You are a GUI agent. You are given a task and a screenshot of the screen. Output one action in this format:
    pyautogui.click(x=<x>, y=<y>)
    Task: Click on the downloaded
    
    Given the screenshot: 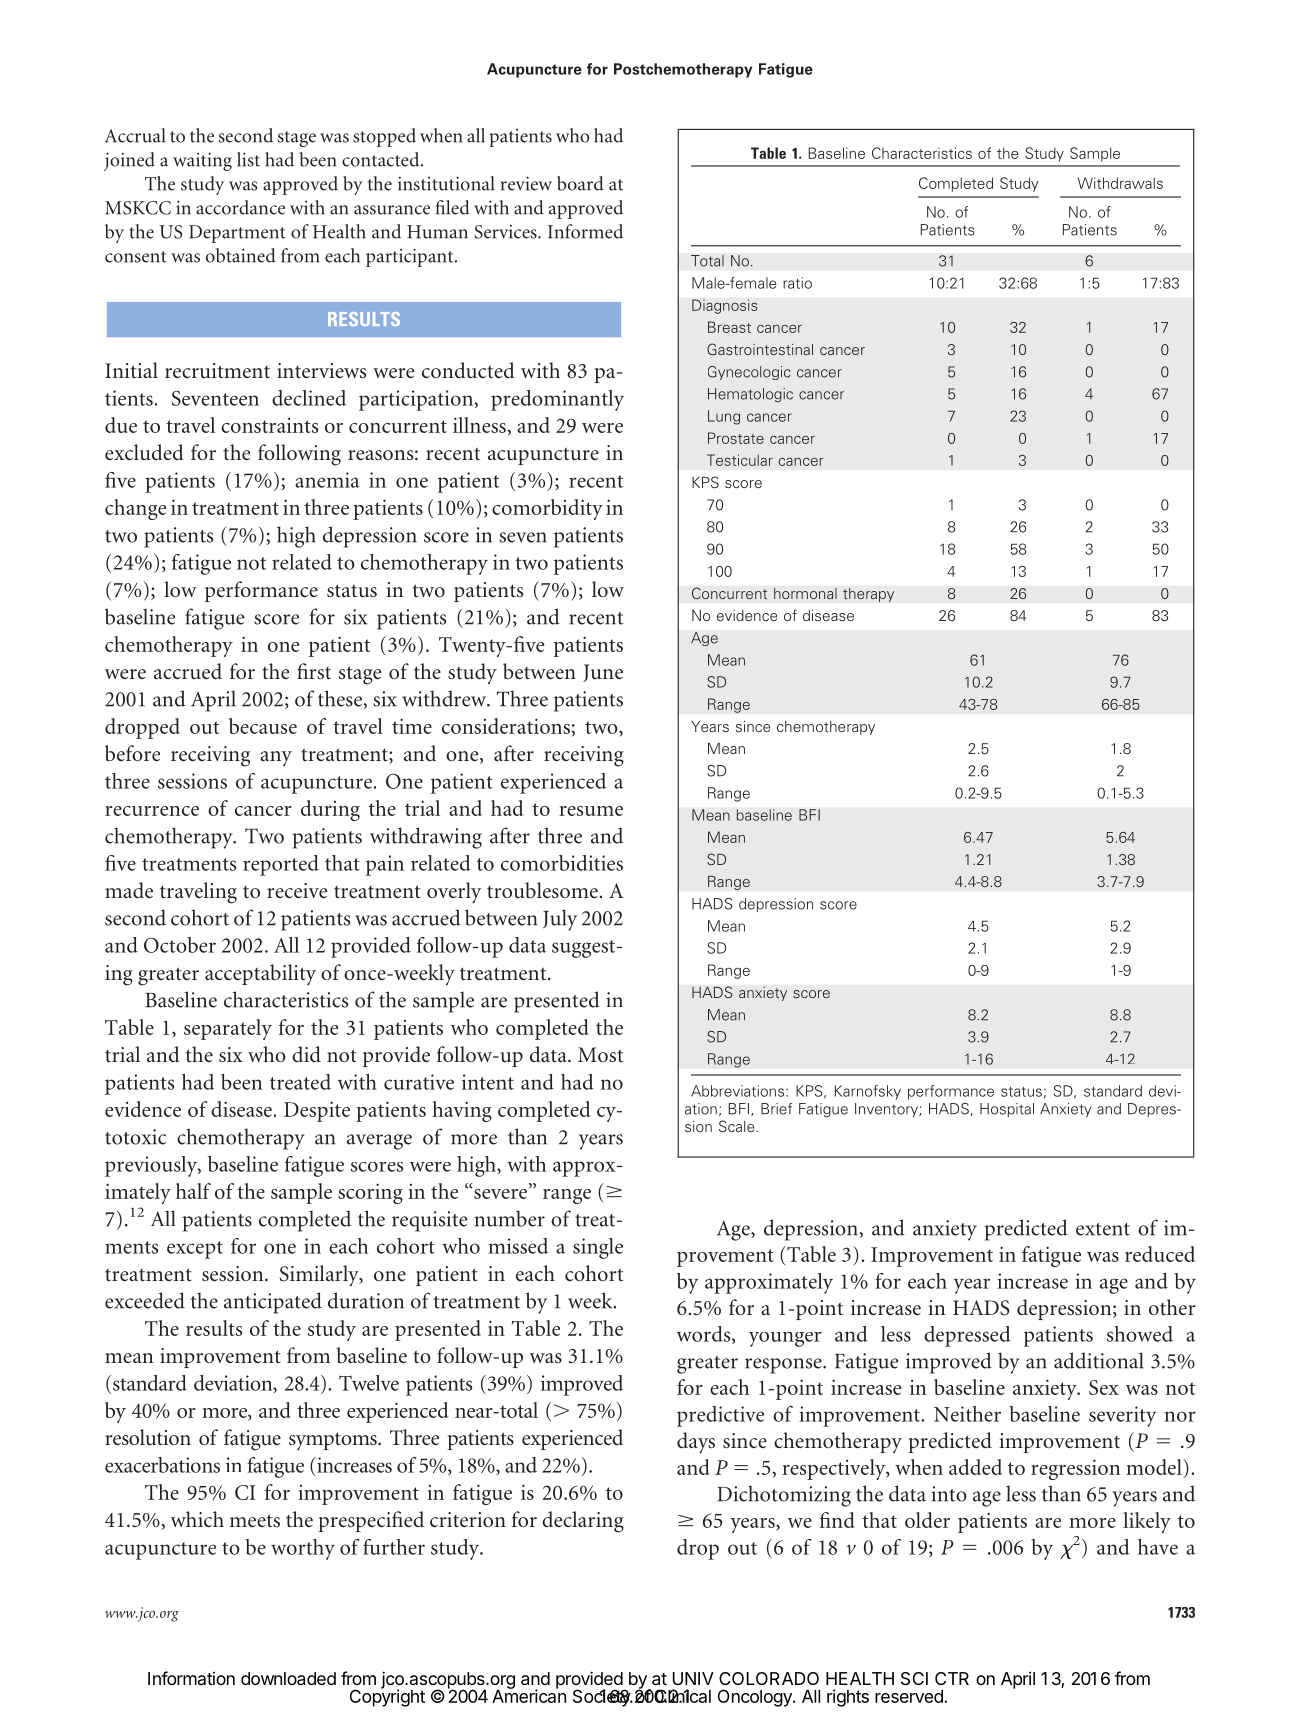 What is the action you would take?
    pyautogui.click(x=288, y=1678)
